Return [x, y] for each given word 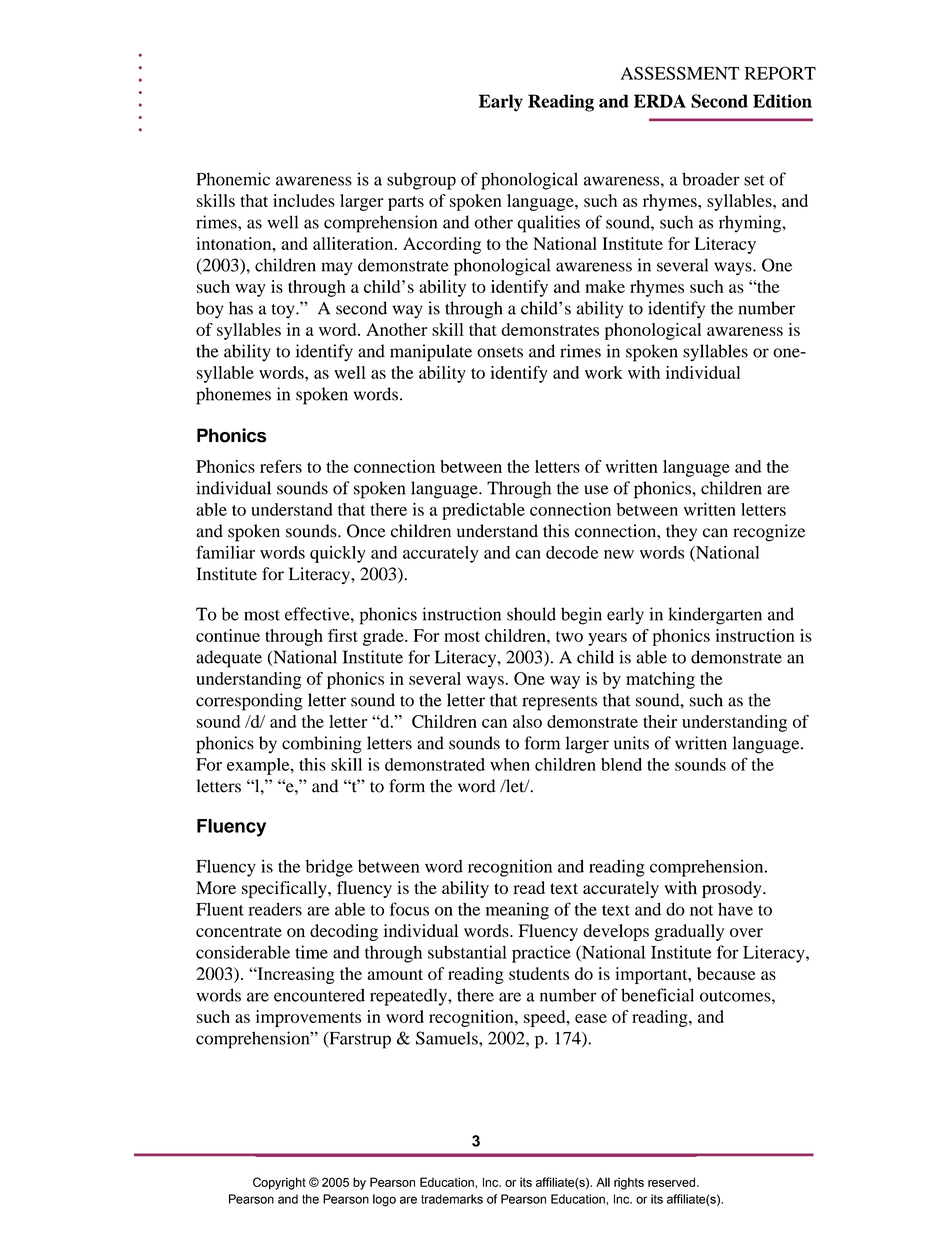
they [681, 532]
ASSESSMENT [680, 73]
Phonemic [233, 179]
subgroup [421, 181]
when [510, 764]
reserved [673, 1182]
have [735, 909]
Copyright [279, 1183]
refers [281, 466]
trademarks [452, 1199]
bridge [329, 868]
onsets [500, 352]
